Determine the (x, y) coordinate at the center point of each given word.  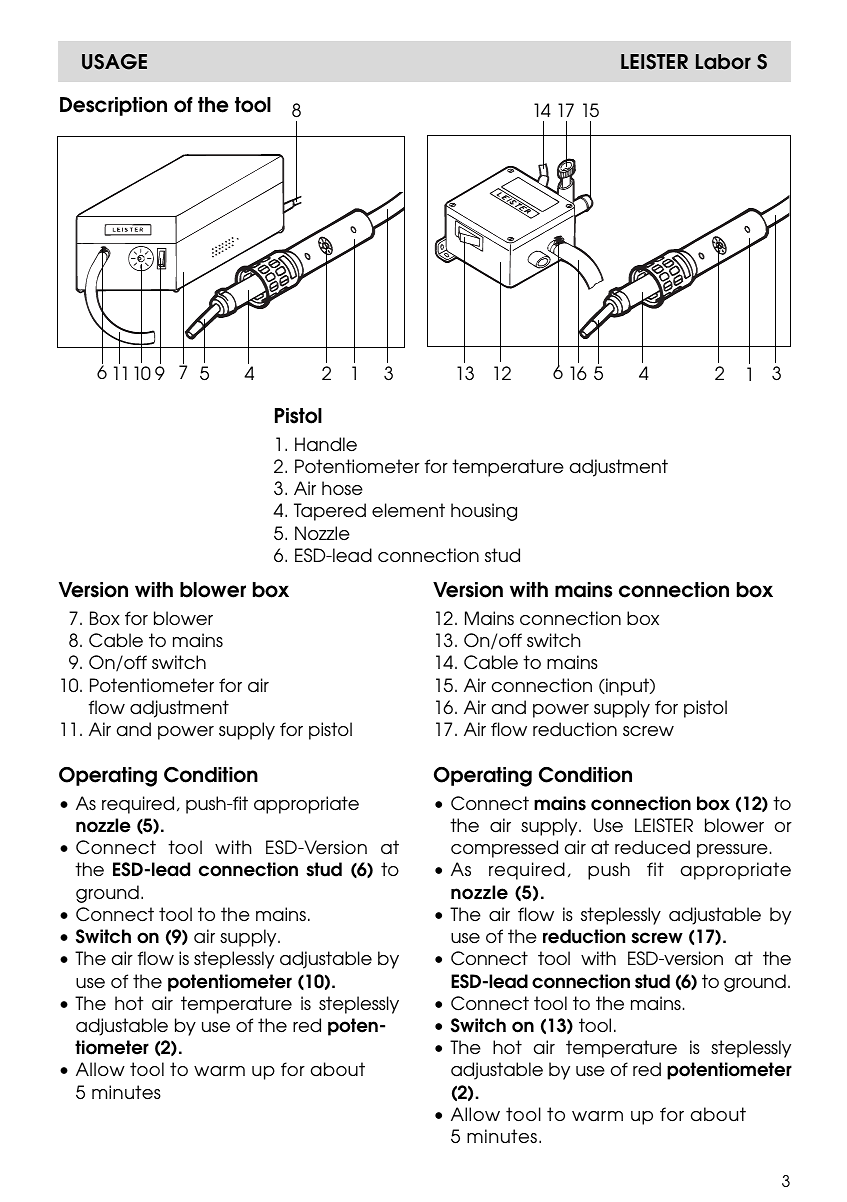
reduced (652, 847)
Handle (326, 444)
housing (484, 512)
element (408, 510)
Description (113, 106)
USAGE (114, 62)
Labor (723, 62)
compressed (504, 849)
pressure (732, 851)
